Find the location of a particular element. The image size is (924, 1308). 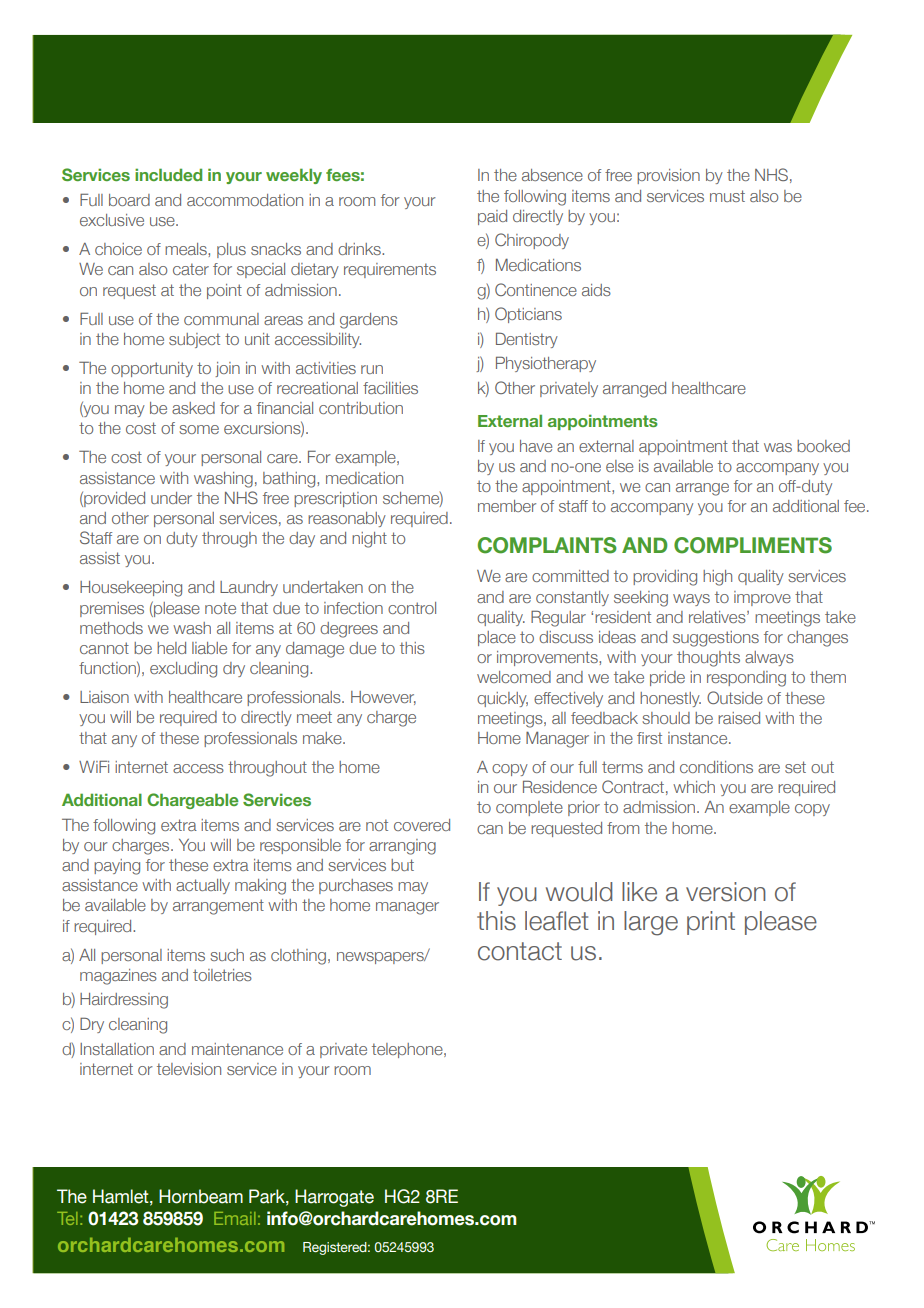

paid is located at coordinates (492, 217).
